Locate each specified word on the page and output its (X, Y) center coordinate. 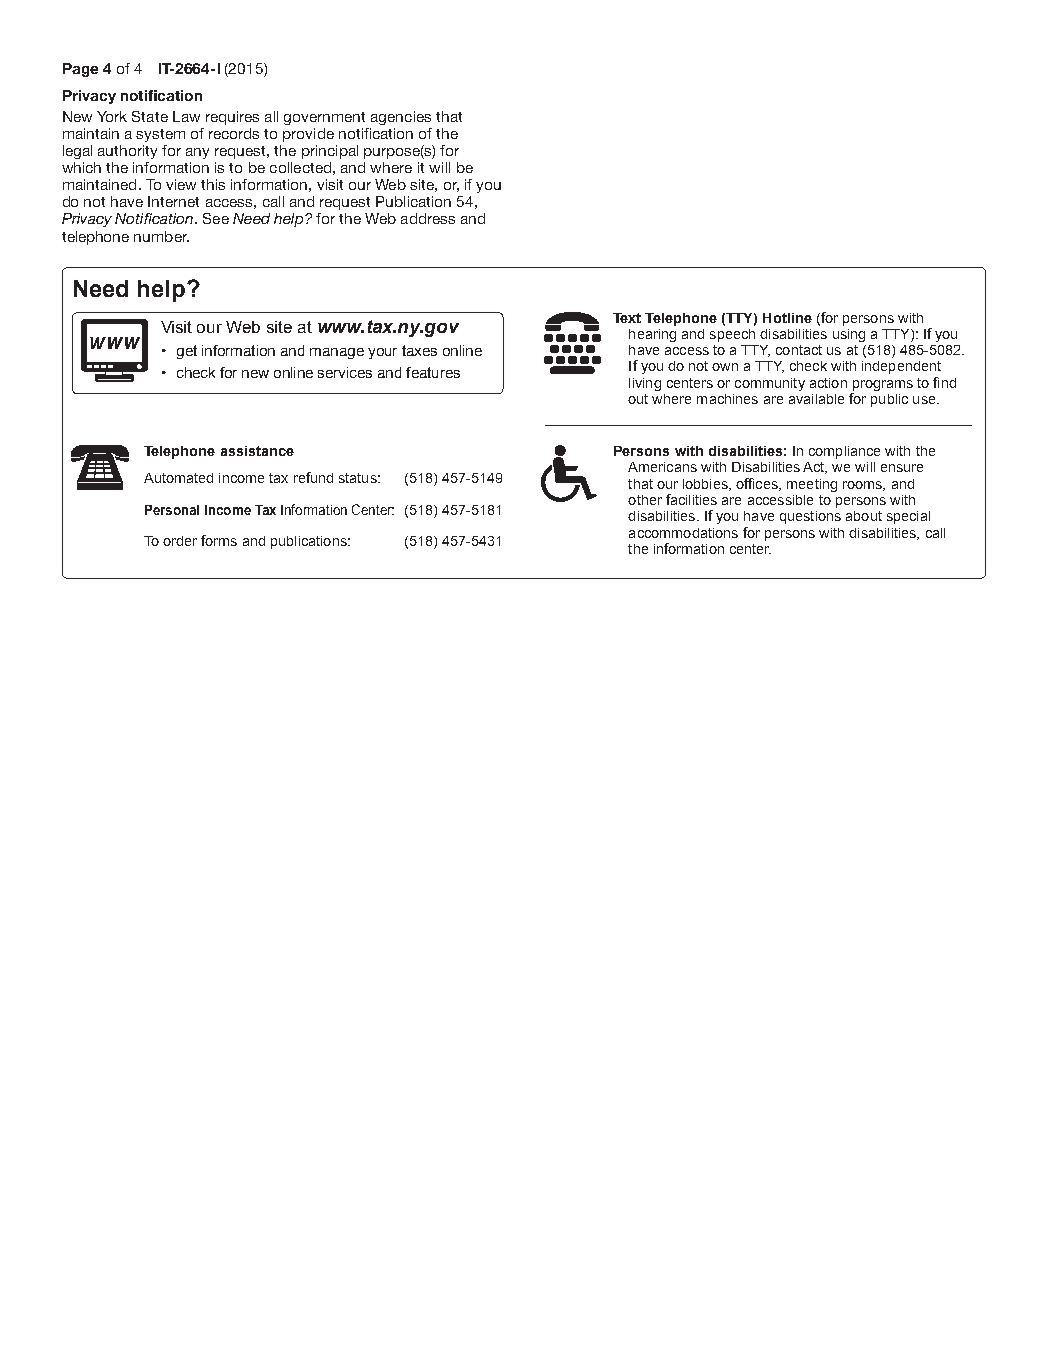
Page (80, 70)
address (428, 218)
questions (810, 517)
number (161, 236)
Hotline (787, 318)
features (433, 372)
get (187, 352)
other (645, 500)
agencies (401, 118)
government (324, 118)
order (180, 541)
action (828, 383)
